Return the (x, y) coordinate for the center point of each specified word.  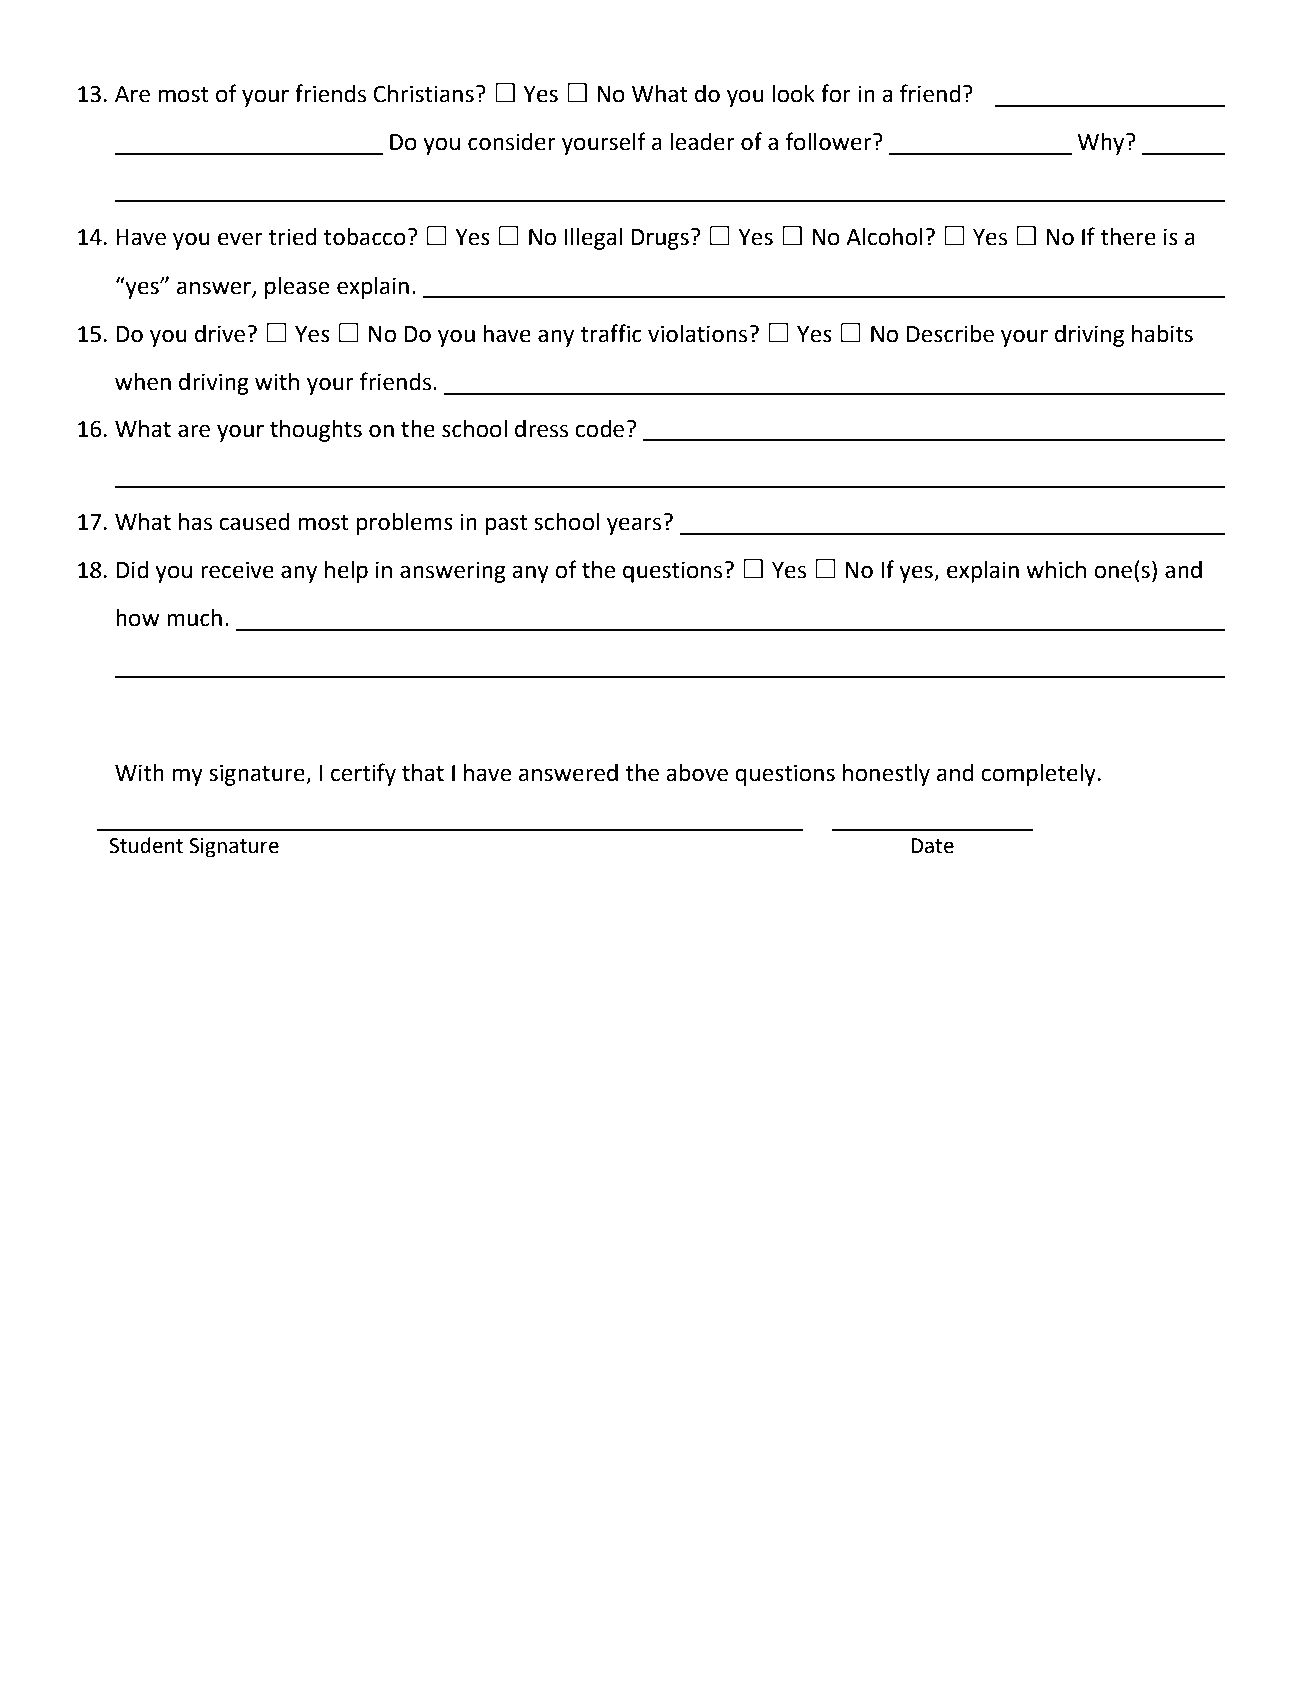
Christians (423, 94)
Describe (950, 334)
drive (221, 334)
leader (702, 142)
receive (237, 570)
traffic (611, 333)
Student (146, 845)
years (635, 525)
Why (1102, 144)
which (1056, 570)
